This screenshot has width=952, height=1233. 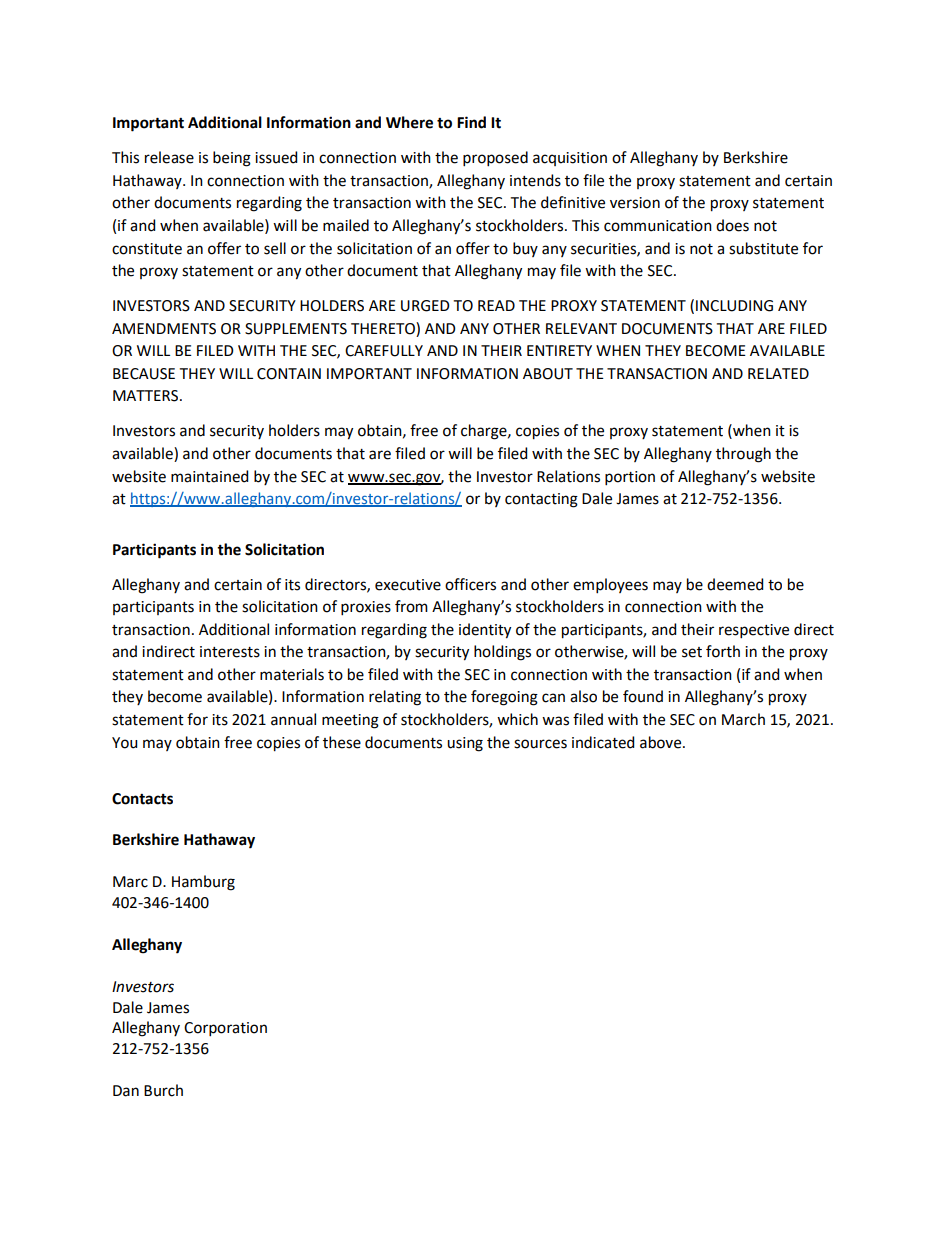 I want to click on above, so click(x=662, y=742).
